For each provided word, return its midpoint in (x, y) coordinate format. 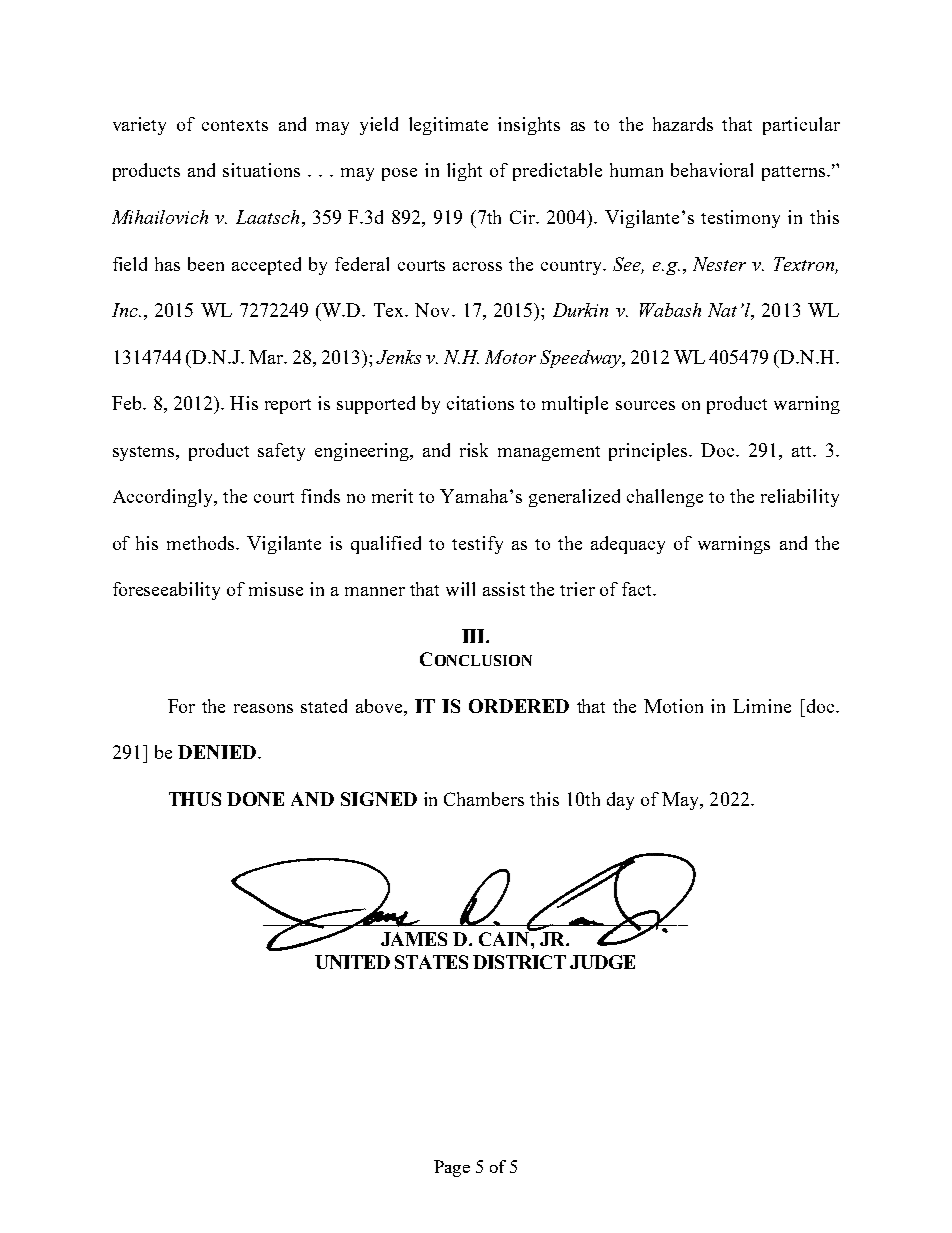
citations (480, 403)
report (288, 406)
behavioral (712, 170)
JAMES (414, 939)
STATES (431, 962)
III (474, 636)
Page (452, 1168)
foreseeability (166, 591)
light (464, 172)
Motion (673, 706)
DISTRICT (519, 962)
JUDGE (602, 962)
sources (645, 405)
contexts (235, 125)
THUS (195, 799)
